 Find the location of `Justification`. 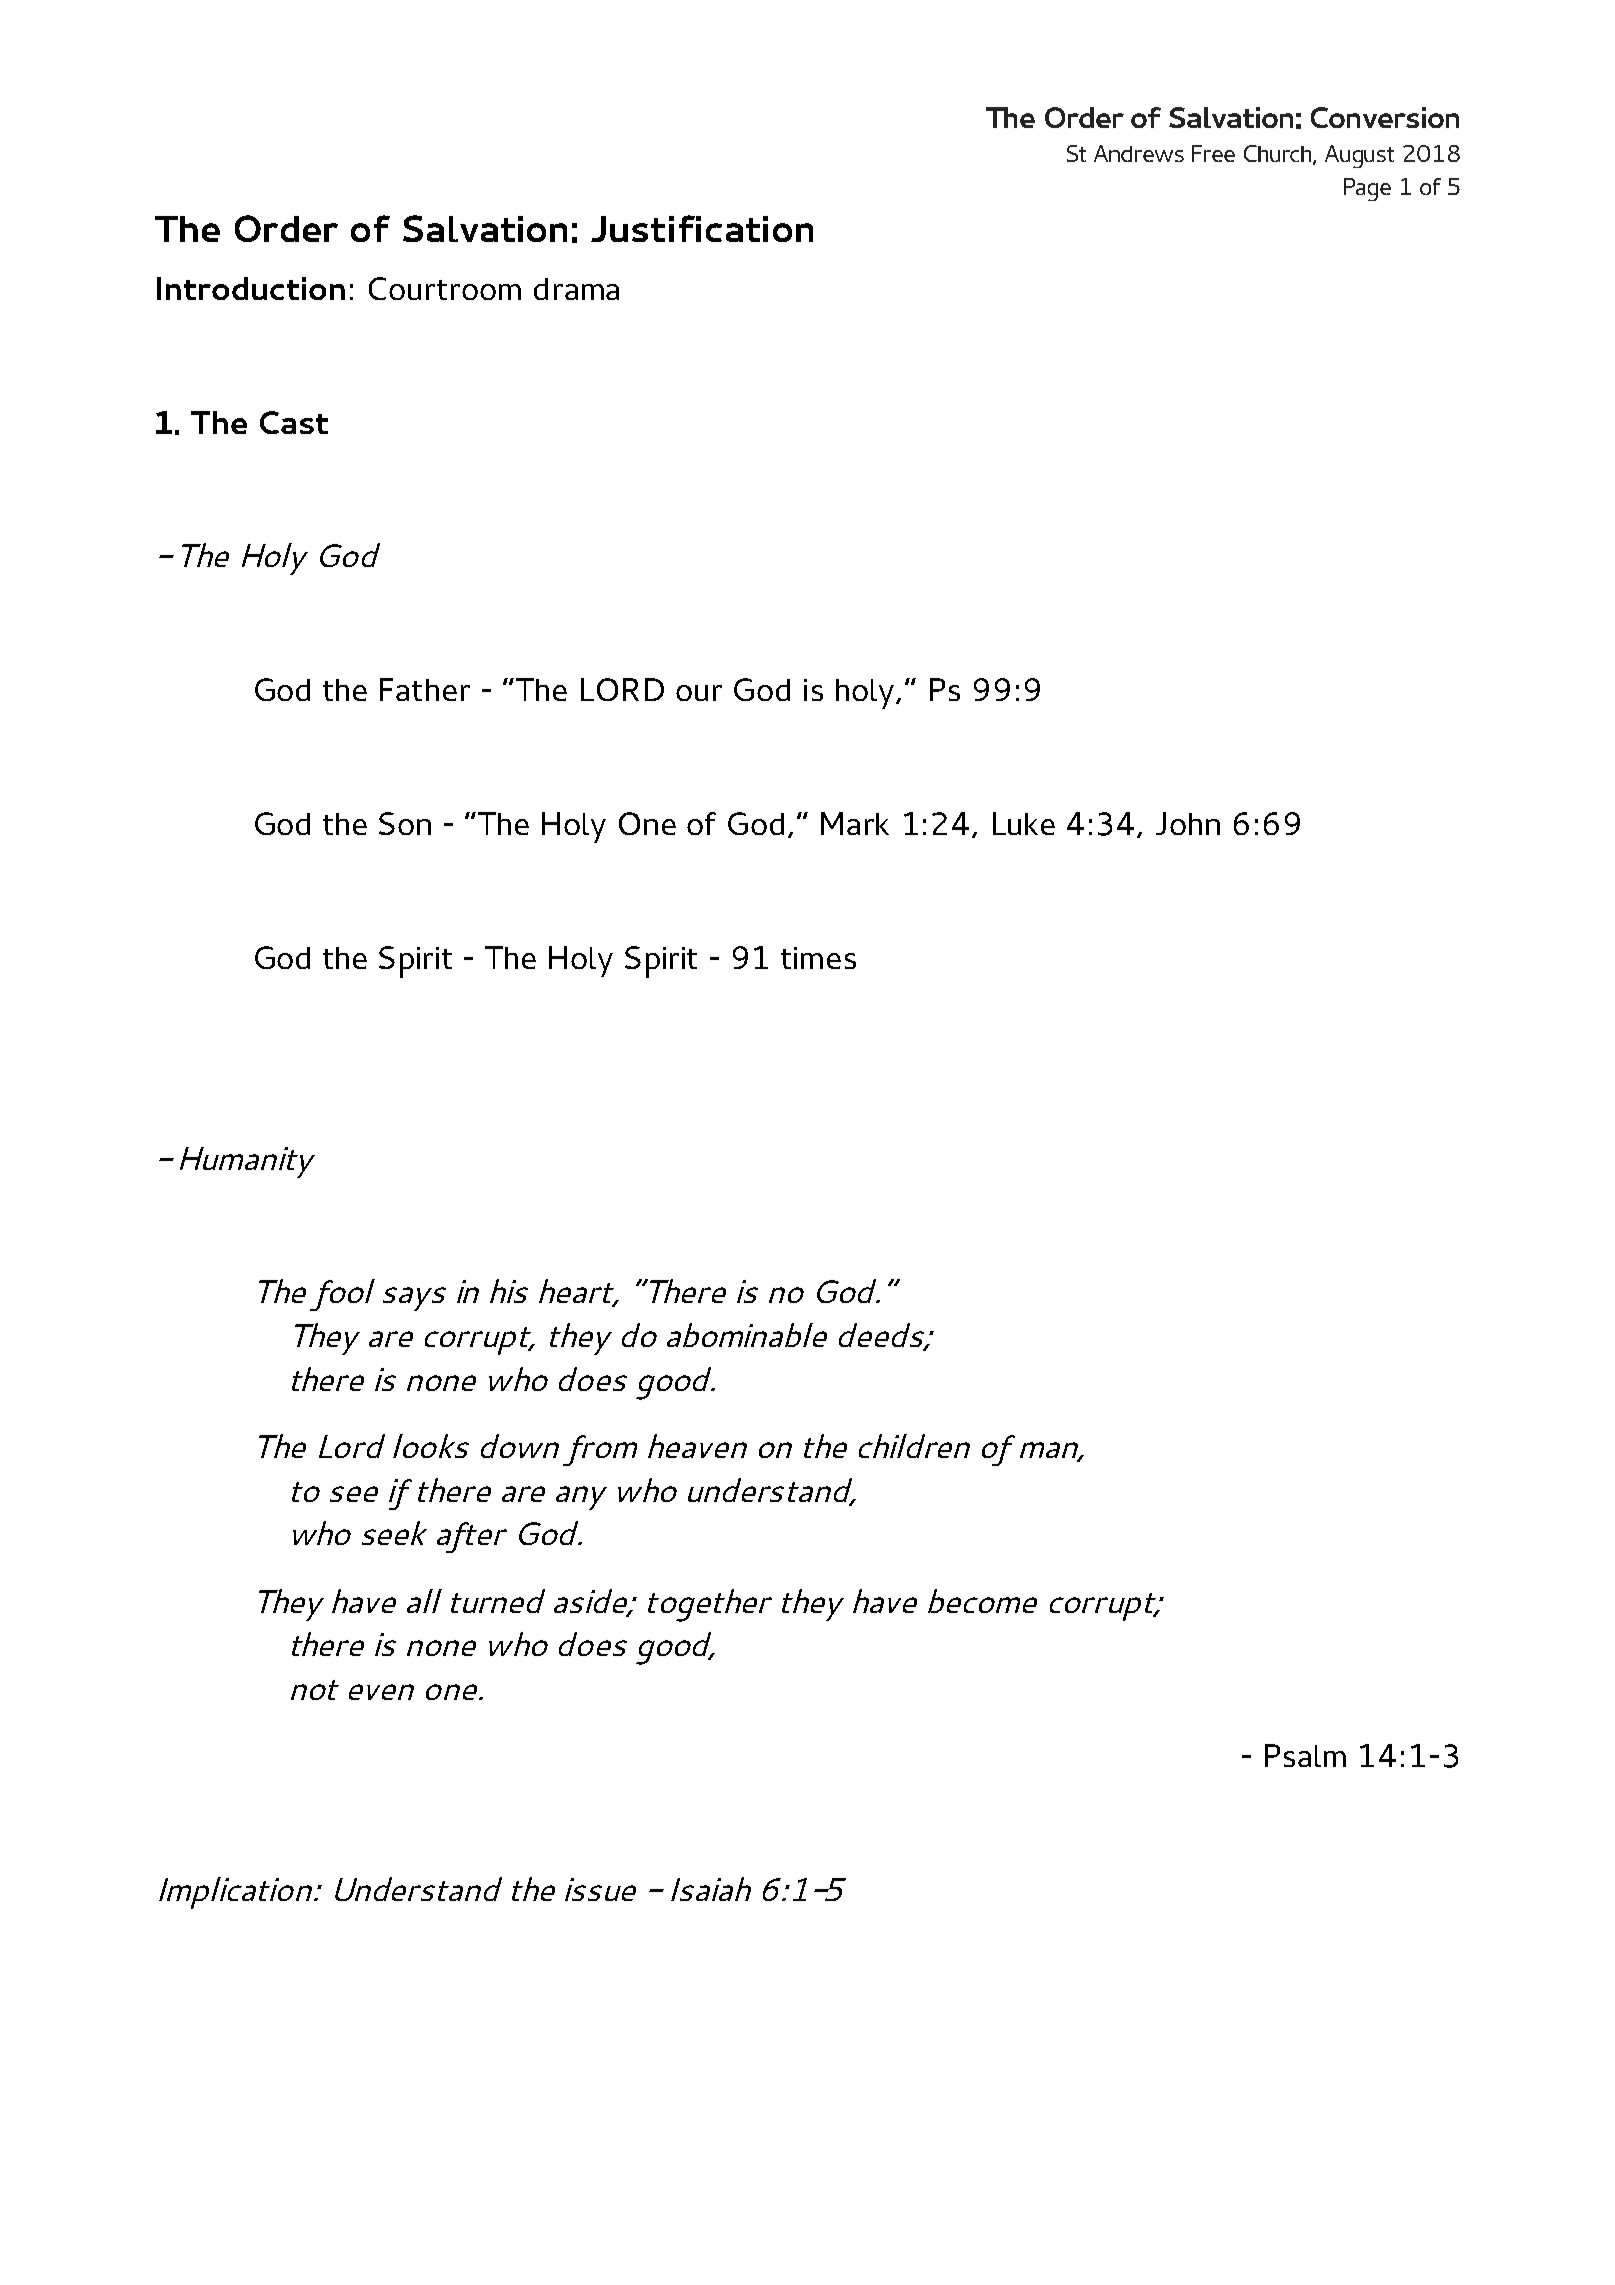

Justification is located at coordinates (702, 228).
